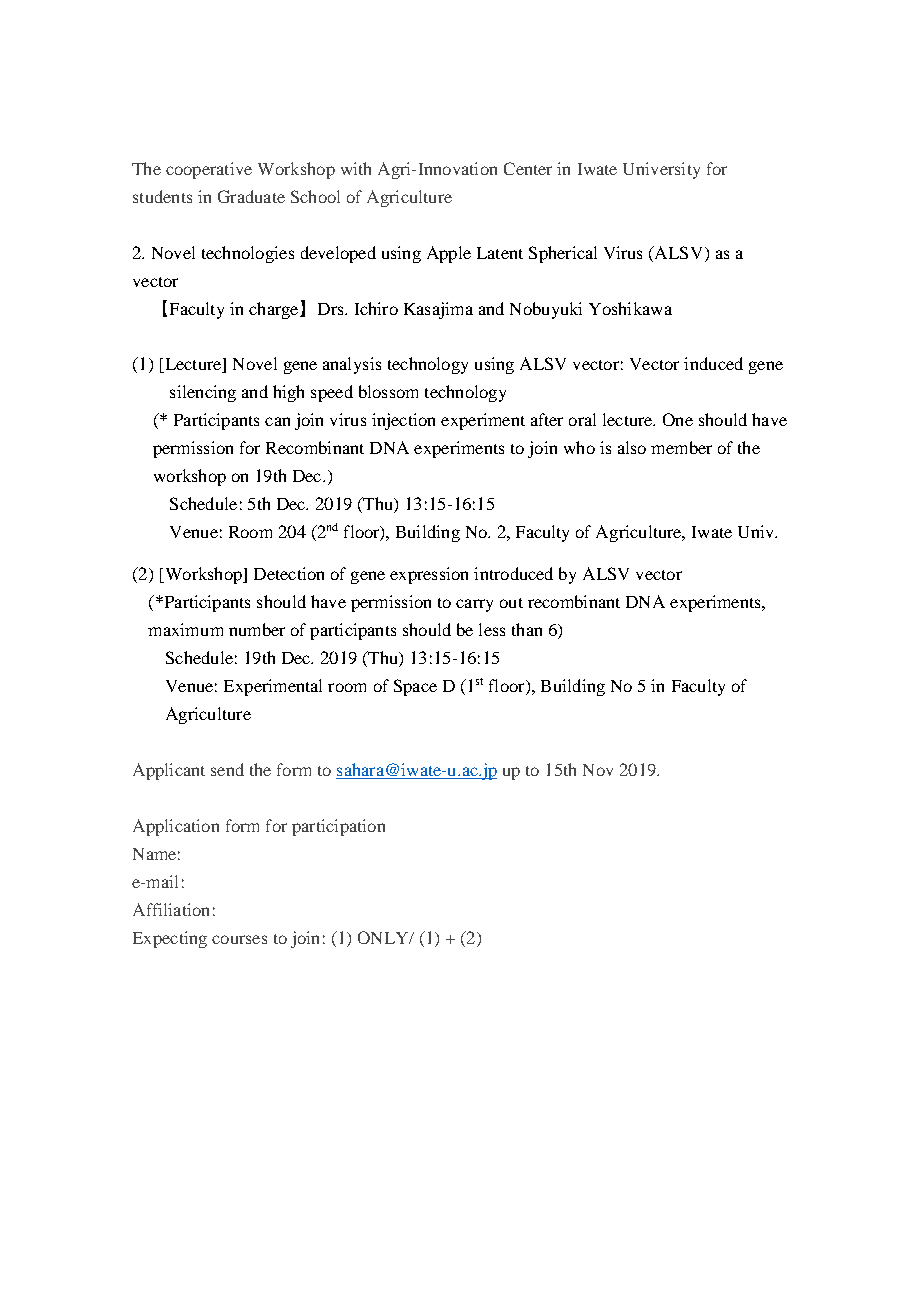 The height and width of the document is (1308, 924). Describe the element at coordinates (356, 168) in the document. I see `with` at that location.
